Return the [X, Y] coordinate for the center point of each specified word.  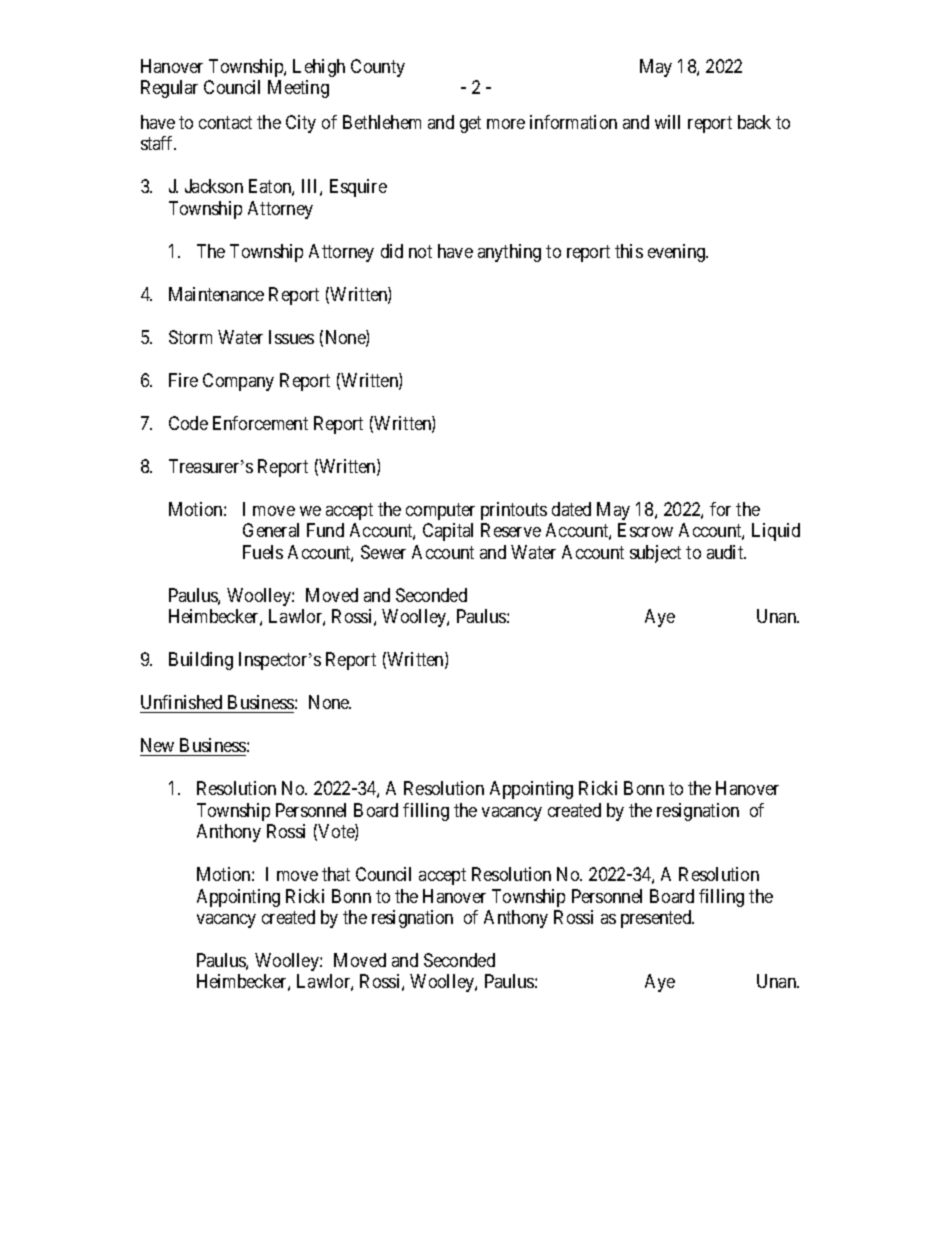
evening [678, 253]
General [271, 530]
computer [440, 511]
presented [657, 919]
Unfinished [181, 702]
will [667, 122]
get [470, 124]
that [336, 874]
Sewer [383, 552]
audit [726, 552]
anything [509, 253]
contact [225, 122]
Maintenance [216, 294]
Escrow [645, 530]
